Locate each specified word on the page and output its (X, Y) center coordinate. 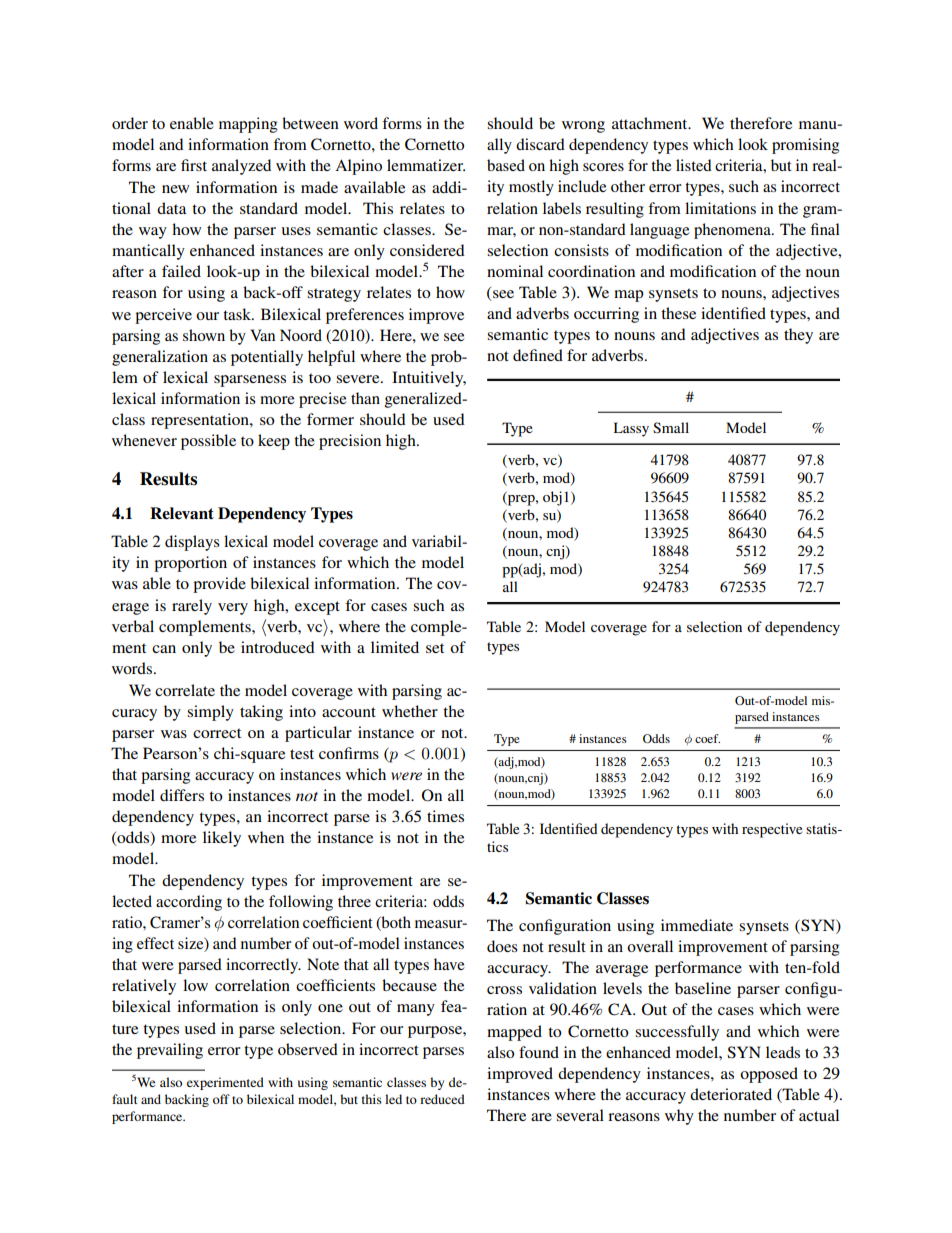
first (194, 165)
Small (671, 427)
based (506, 165)
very (233, 609)
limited (395, 647)
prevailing (170, 1051)
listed (694, 165)
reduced (442, 1099)
